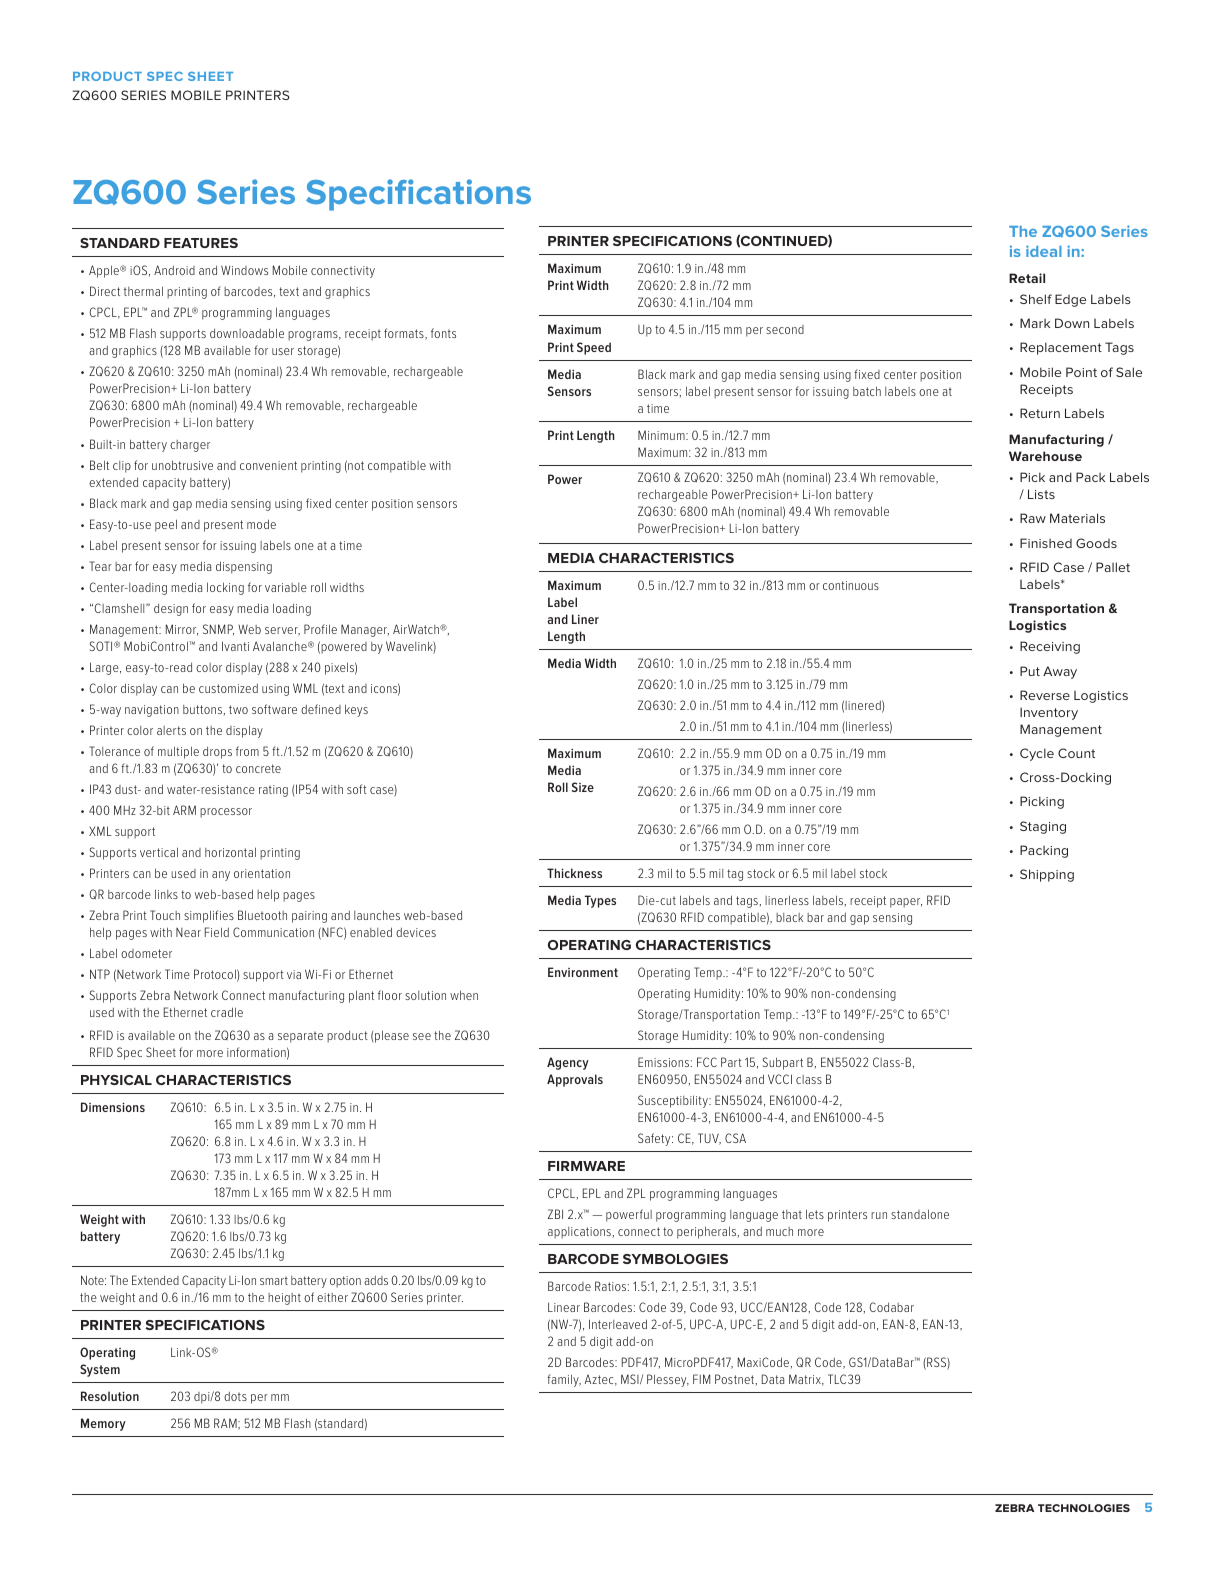  Describe the element at coordinates (574, 873) in the image. I see `Thickness` at that location.
